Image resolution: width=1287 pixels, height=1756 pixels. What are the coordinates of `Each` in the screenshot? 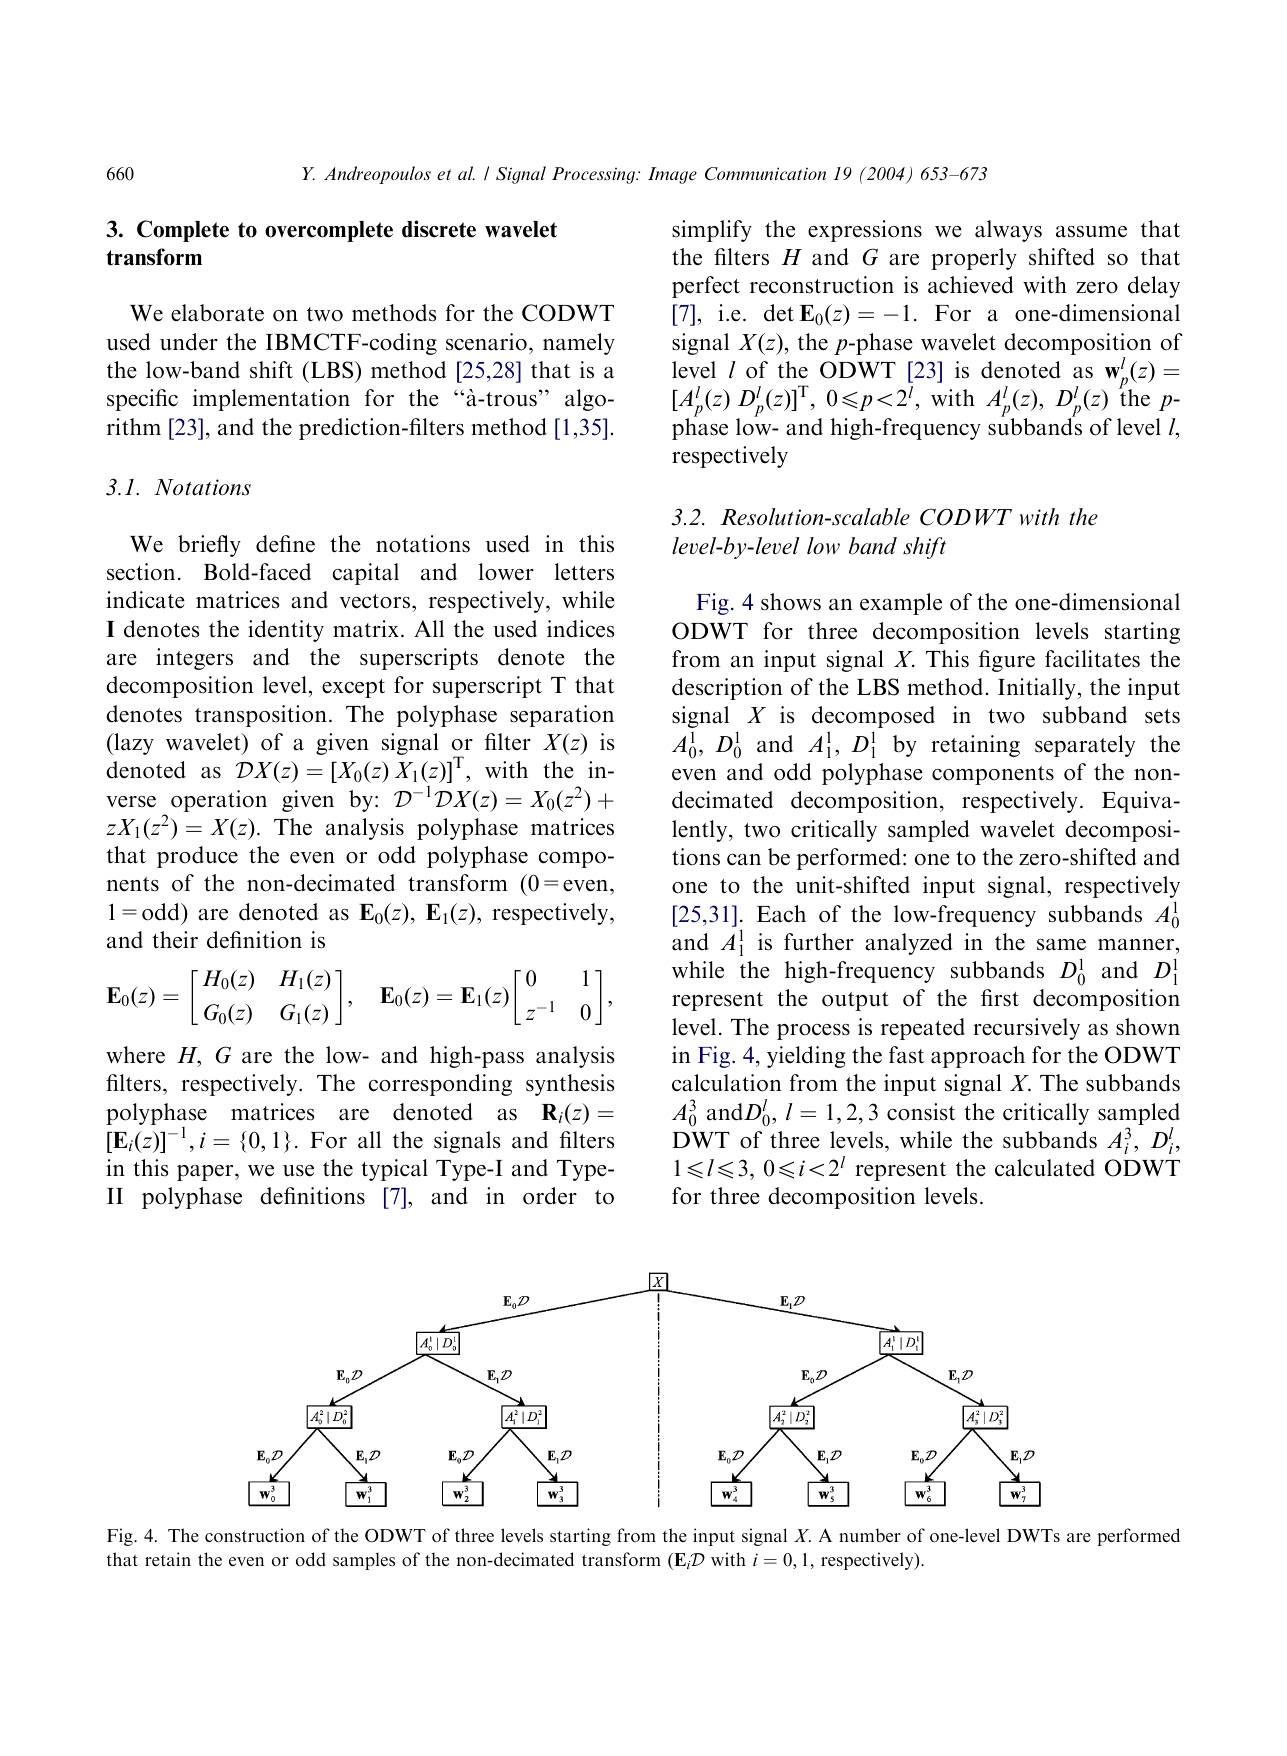 It's located at (781, 914).
